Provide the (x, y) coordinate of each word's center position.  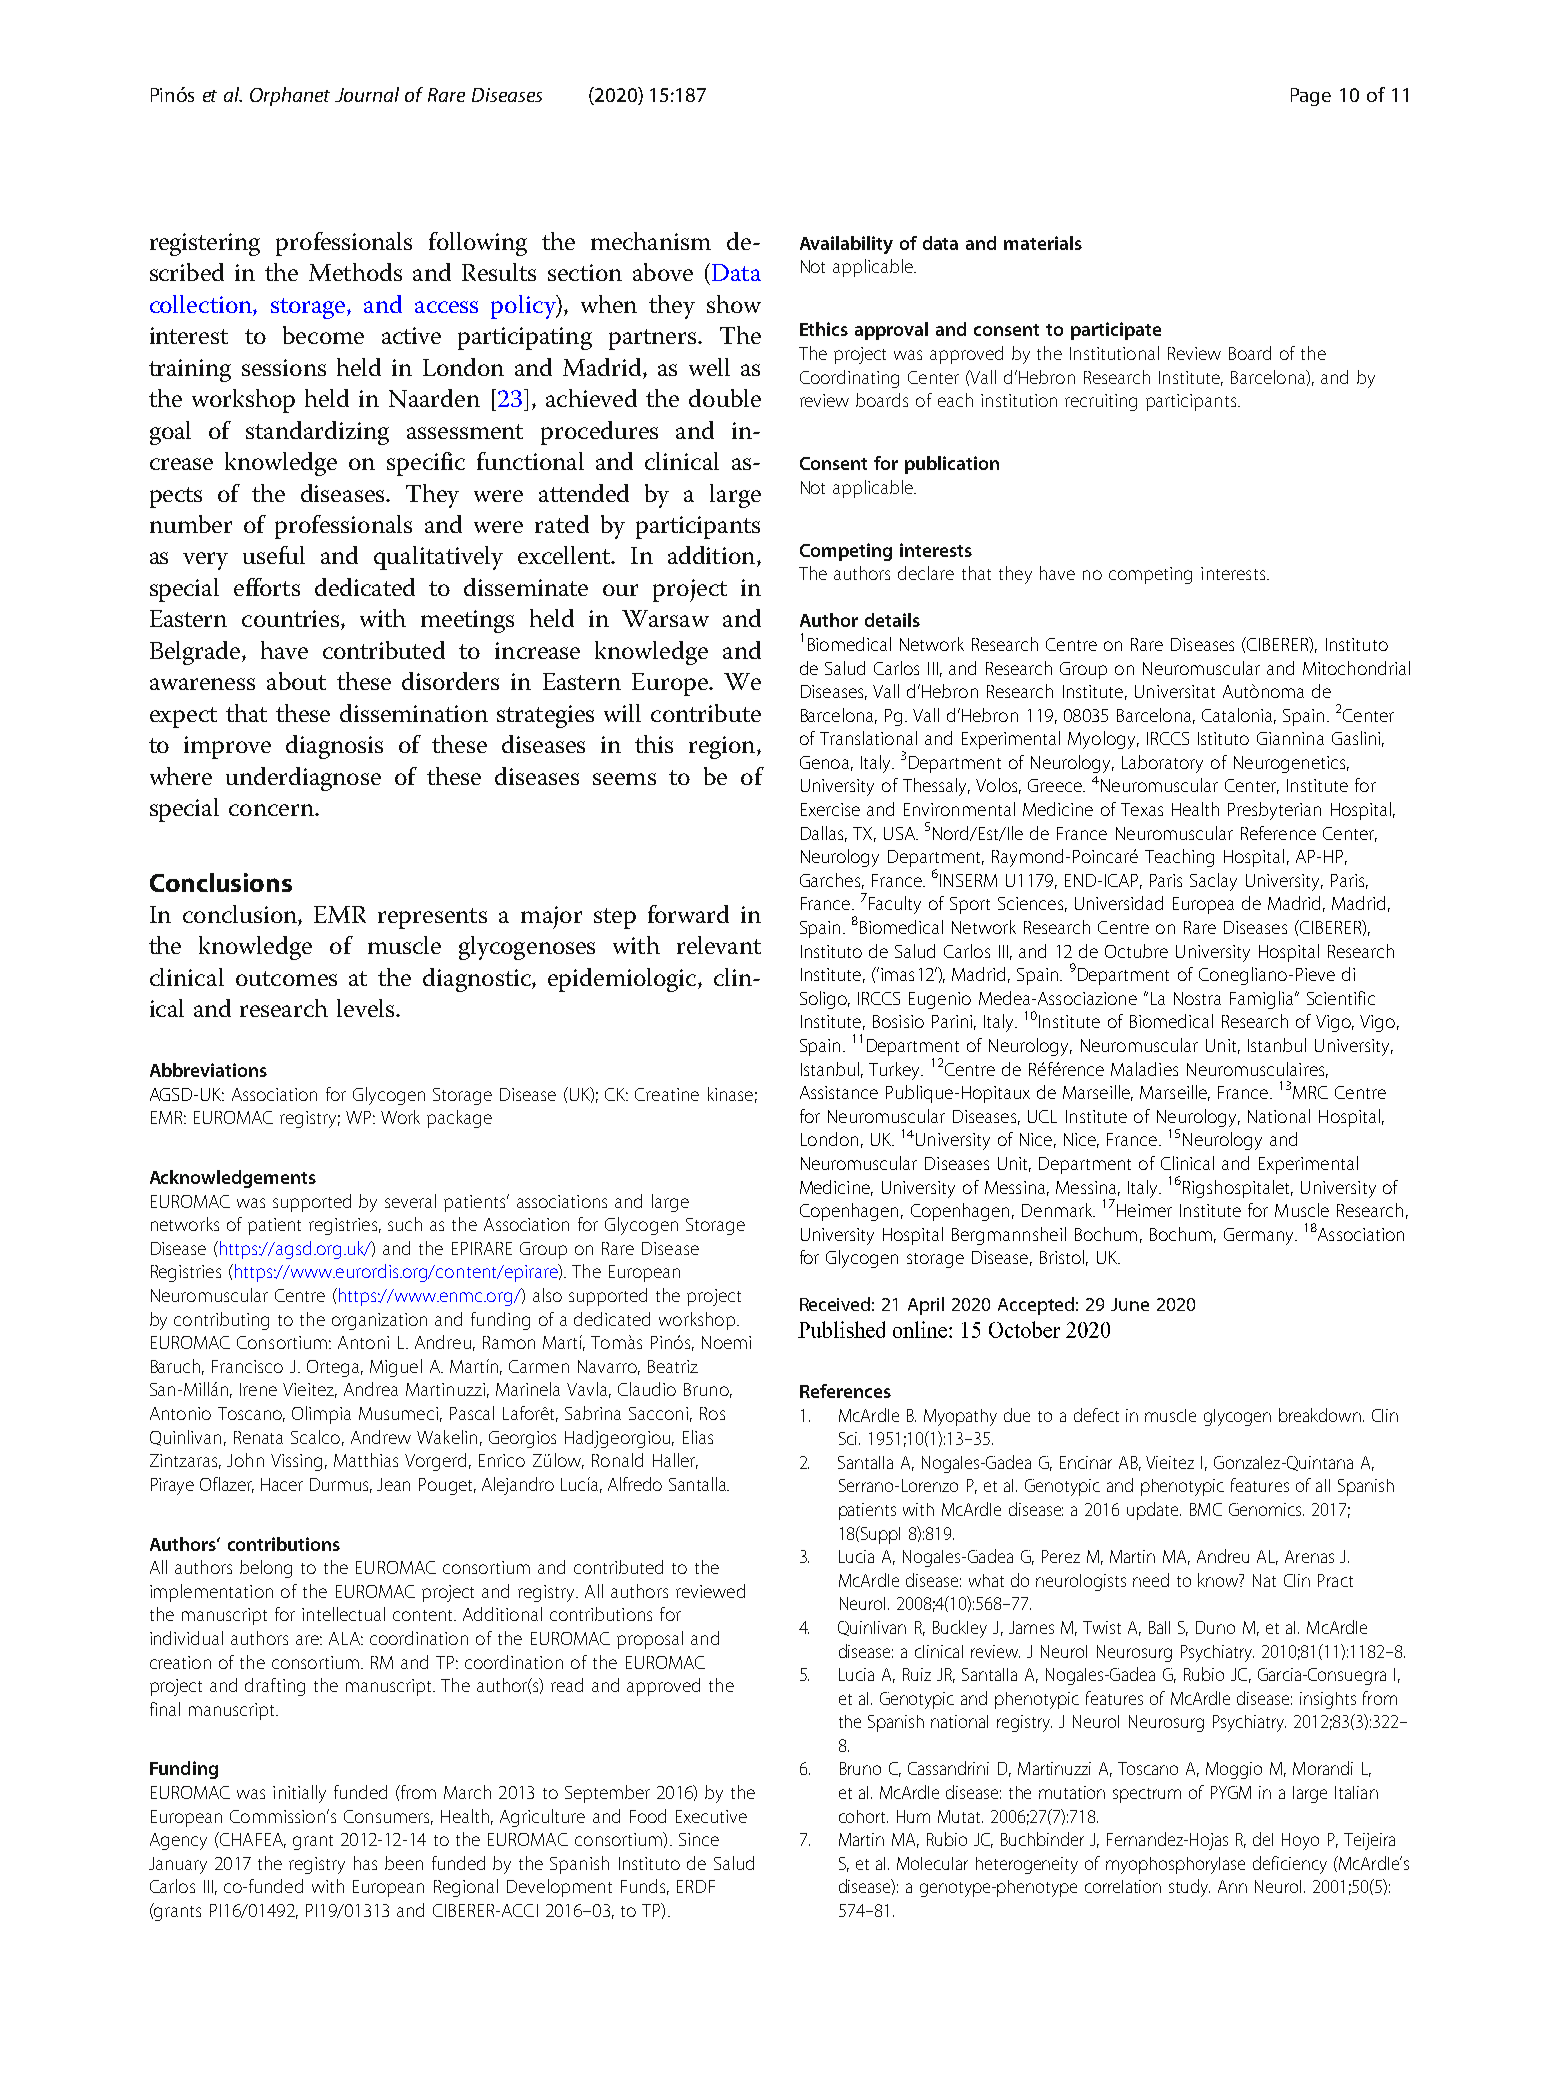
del (1263, 1839)
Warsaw (665, 618)
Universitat (1175, 691)
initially (299, 1794)
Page (1311, 97)
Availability (846, 245)
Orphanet (290, 96)
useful (274, 555)
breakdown (1320, 1415)
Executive (711, 1816)
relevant (719, 945)
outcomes (286, 978)
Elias (698, 1437)
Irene (258, 1389)
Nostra (1197, 998)
